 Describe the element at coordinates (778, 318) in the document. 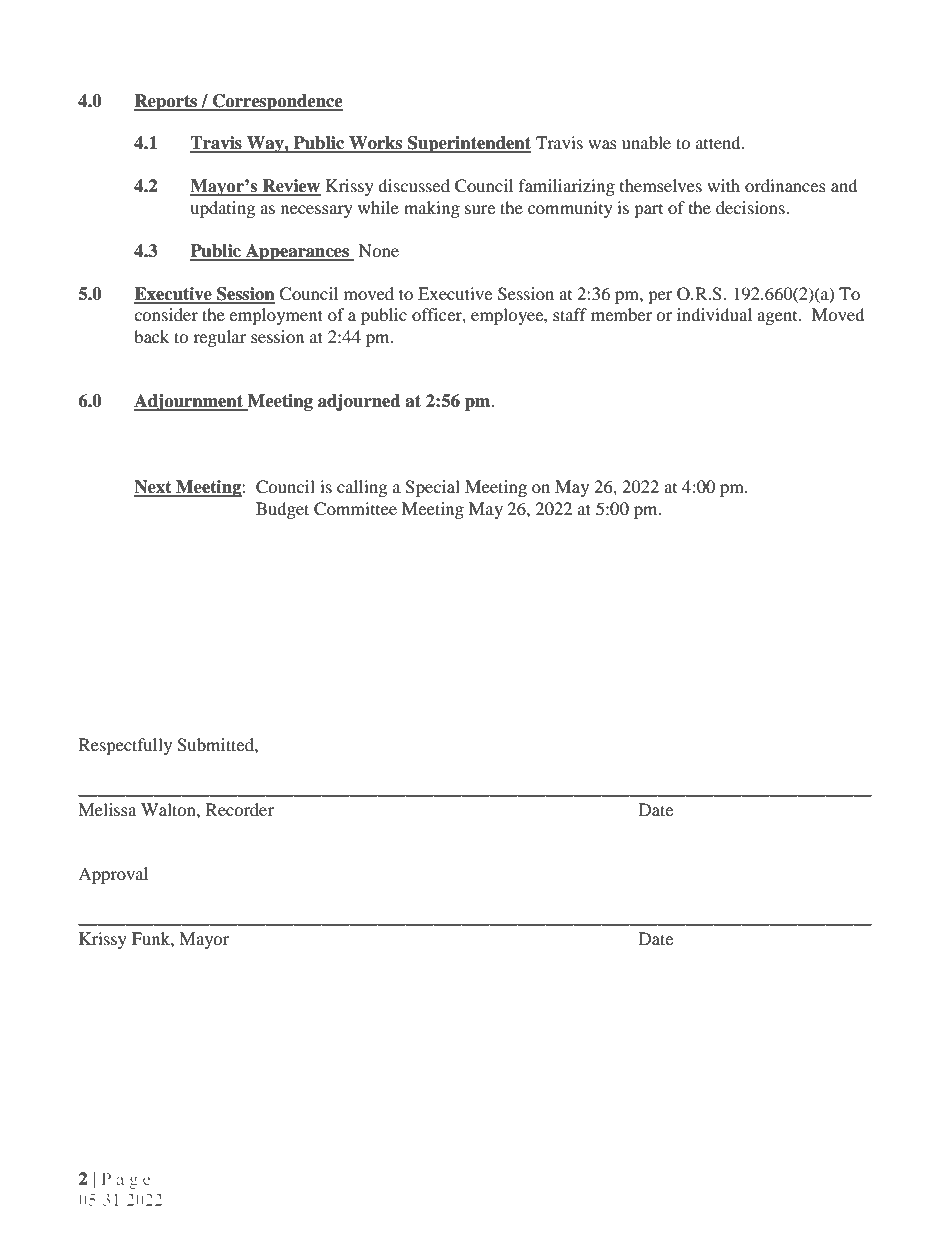

I see `agent` at that location.
